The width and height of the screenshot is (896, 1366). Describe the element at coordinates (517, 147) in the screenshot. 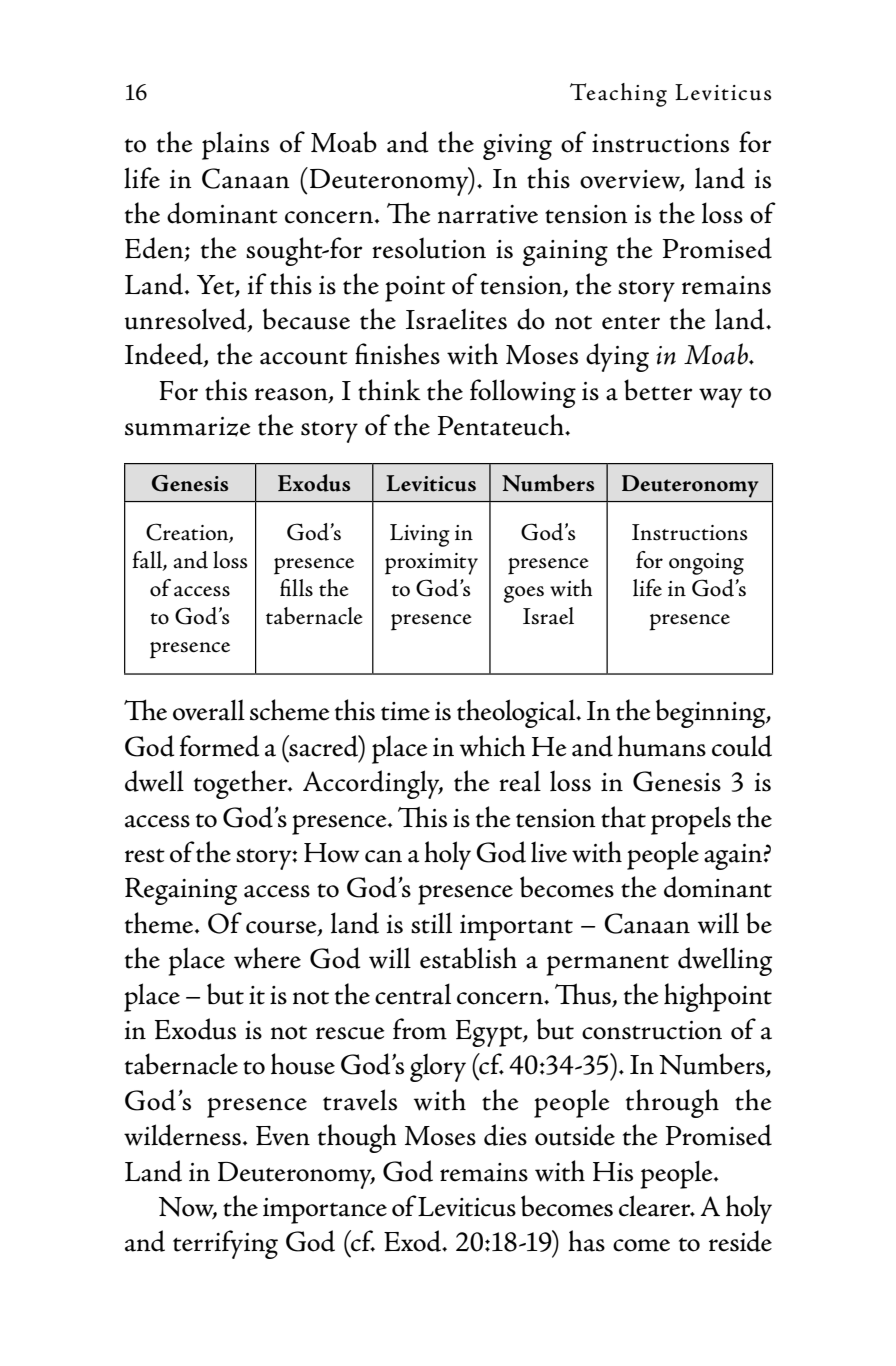

I see `giving` at that location.
